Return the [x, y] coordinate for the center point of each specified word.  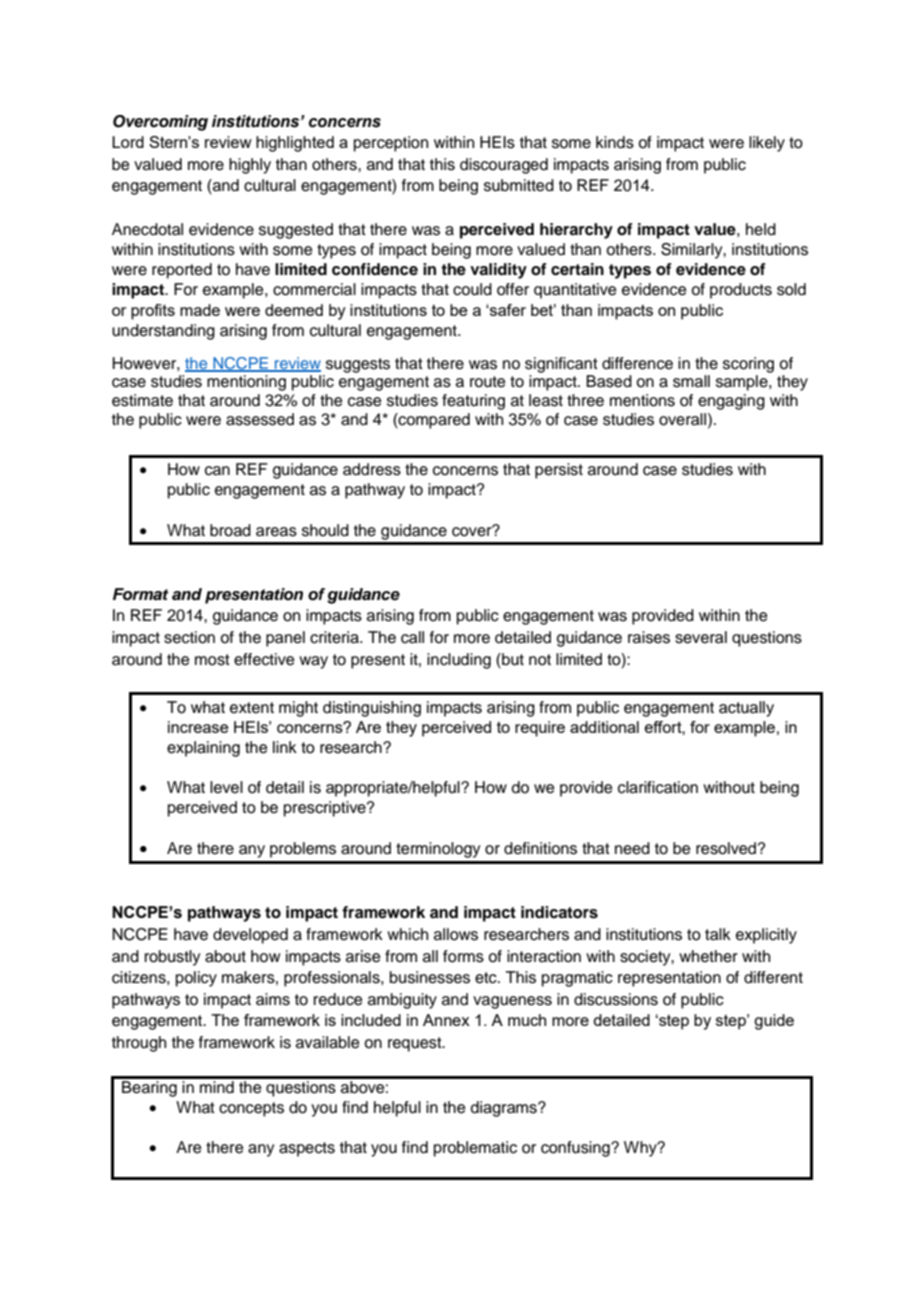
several [701, 637]
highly [250, 166]
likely [767, 144]
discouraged [504, 166]
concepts [251, 1109]
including [459, 661]
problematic [475, 1149]
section [189, 637]
